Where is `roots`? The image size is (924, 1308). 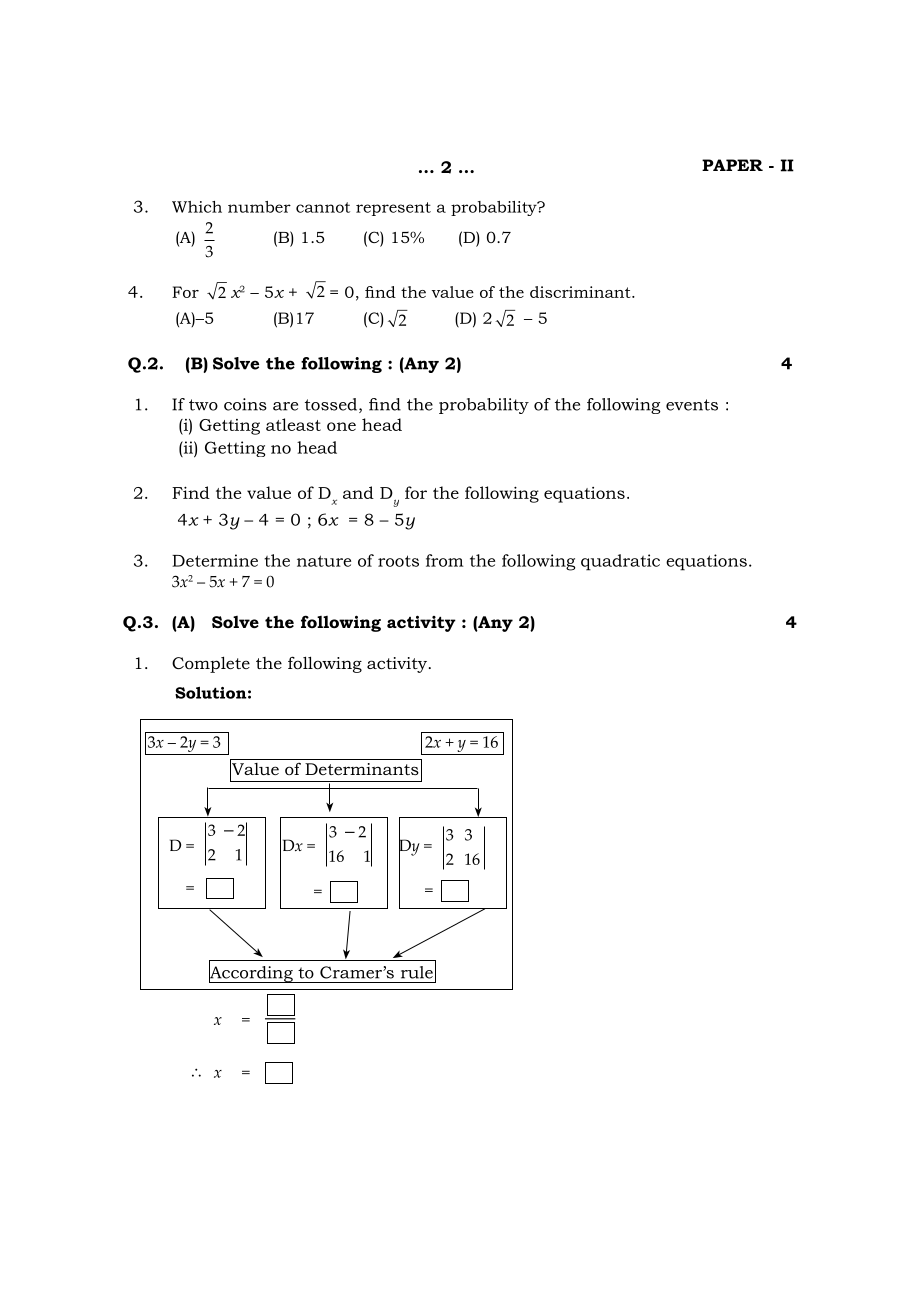
roots is located at coordinates (398, 561).
